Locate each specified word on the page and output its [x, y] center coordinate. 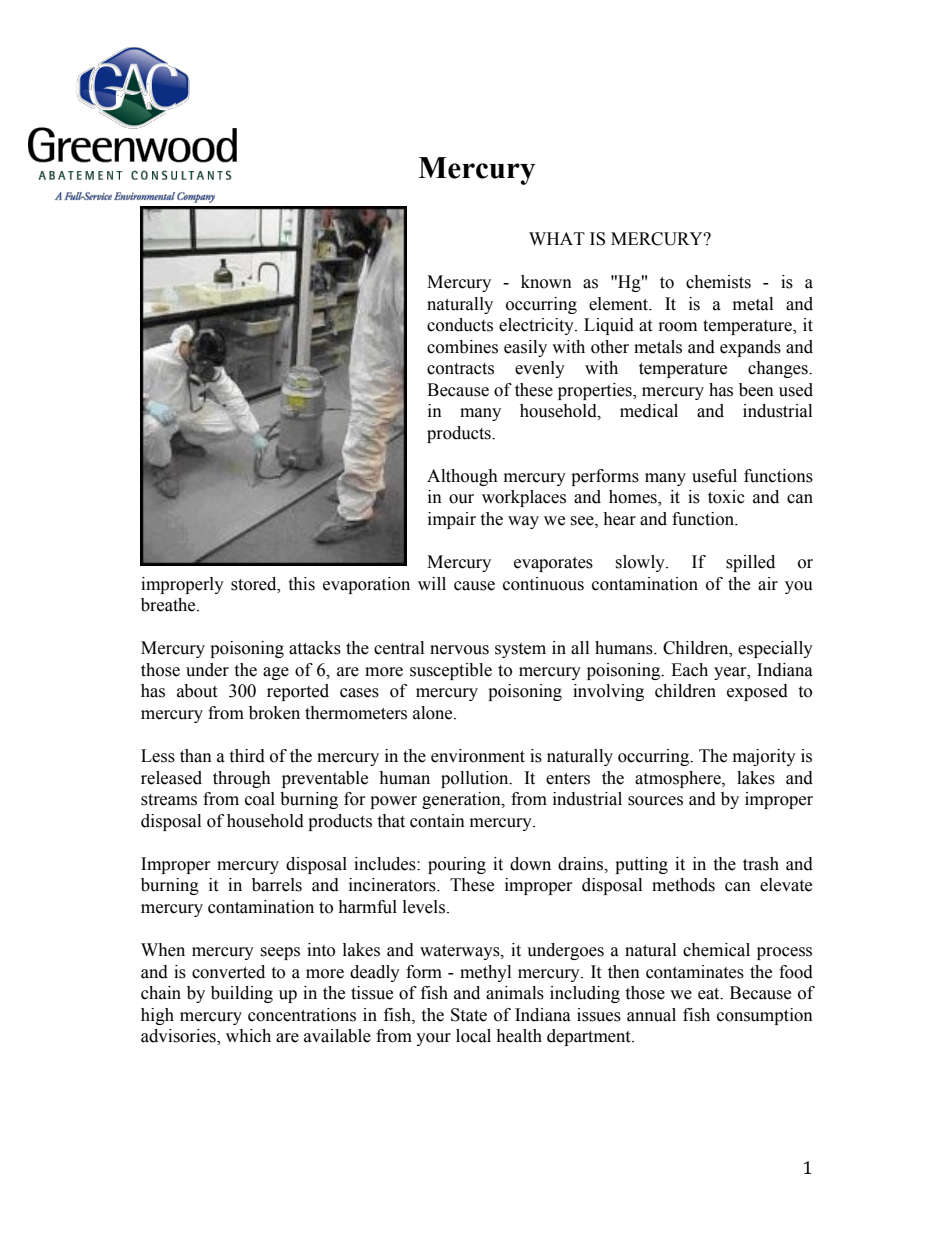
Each [689, 670]
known [546, 282]
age [276, 673]
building [242, 994]
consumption [765, 1016]
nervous [459, 650]
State [469, 1015]
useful [714, 476]
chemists [718, 282]
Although [462, 477]
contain [437, 821]
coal [260, 799]
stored [255, 584]
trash [761, 864]
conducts [460, 325]
